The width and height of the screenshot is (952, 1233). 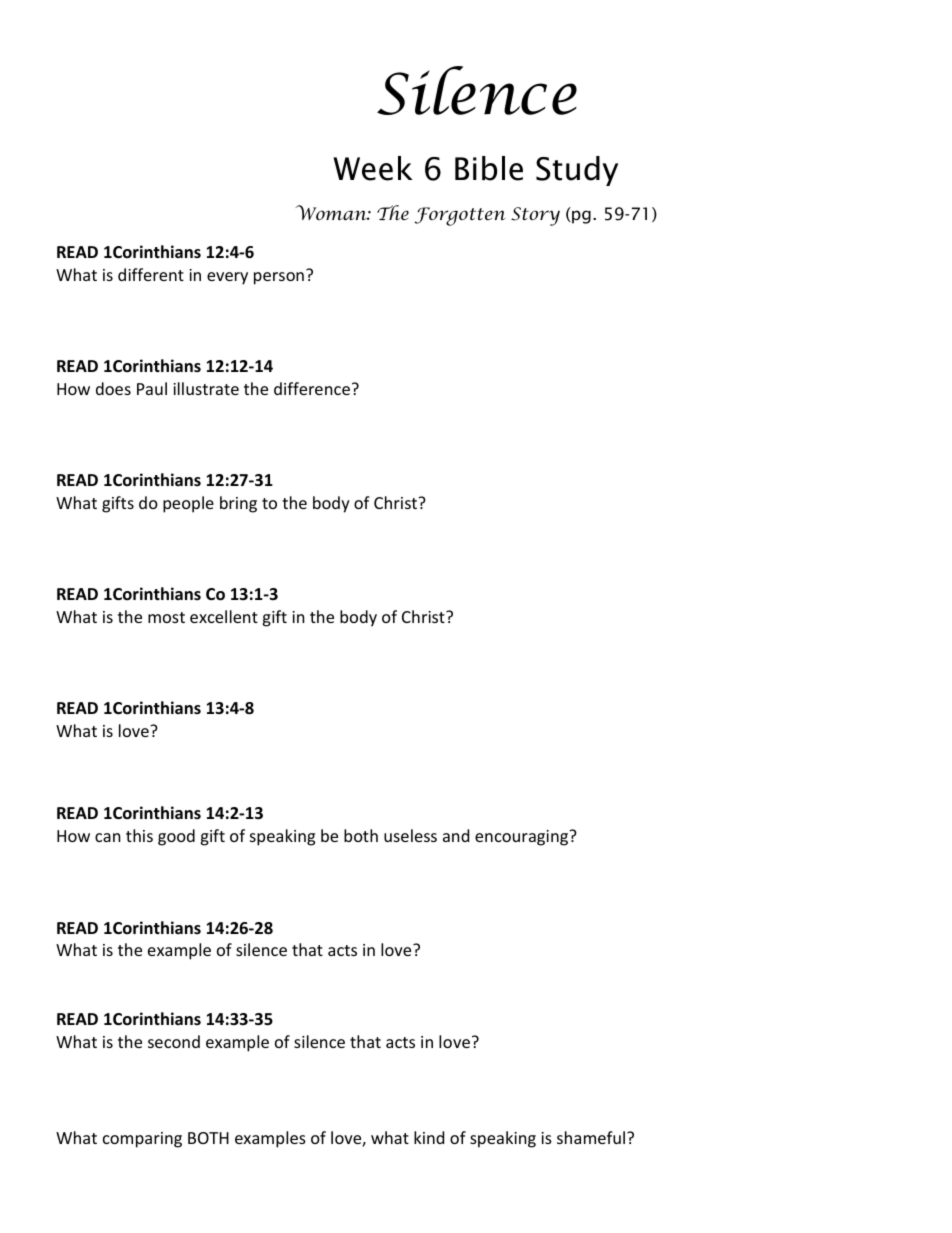 I want to click on different, so click(x=151, y=274).
